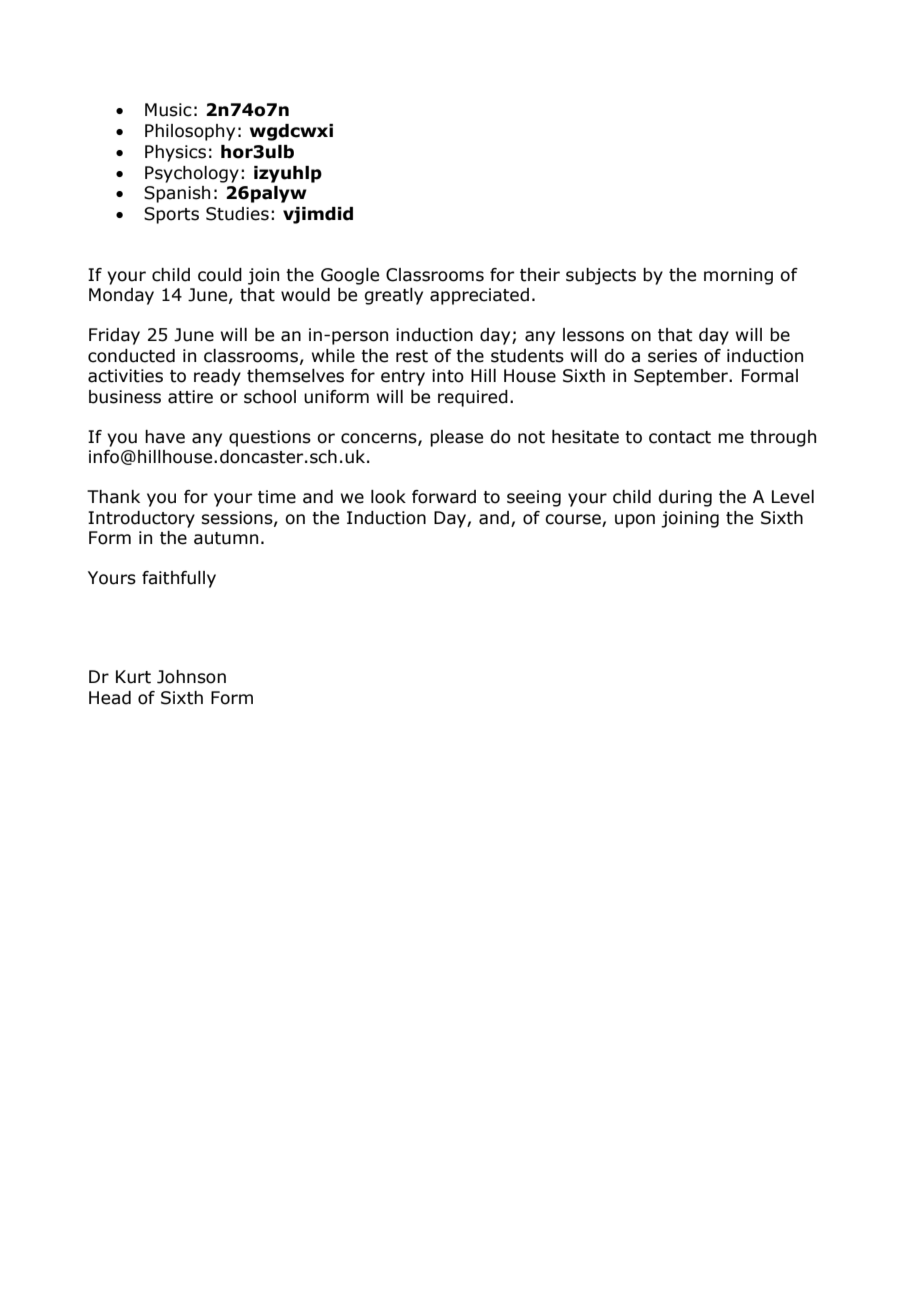  Describe the element at coordinates (226, 538) in the document. I see `autumn` at that location.
